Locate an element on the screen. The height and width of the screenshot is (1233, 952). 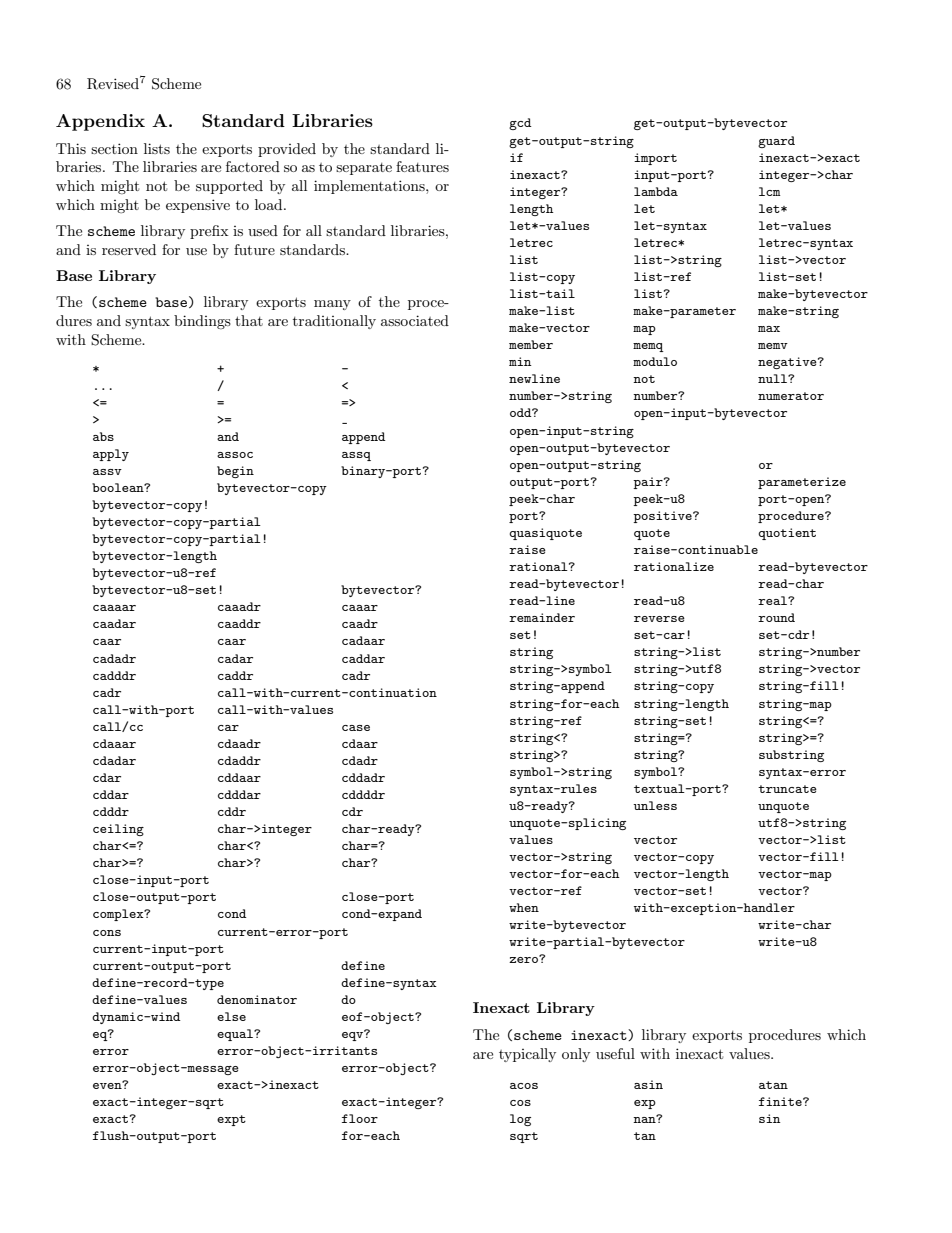
features is located at coordinates (422, 166).
